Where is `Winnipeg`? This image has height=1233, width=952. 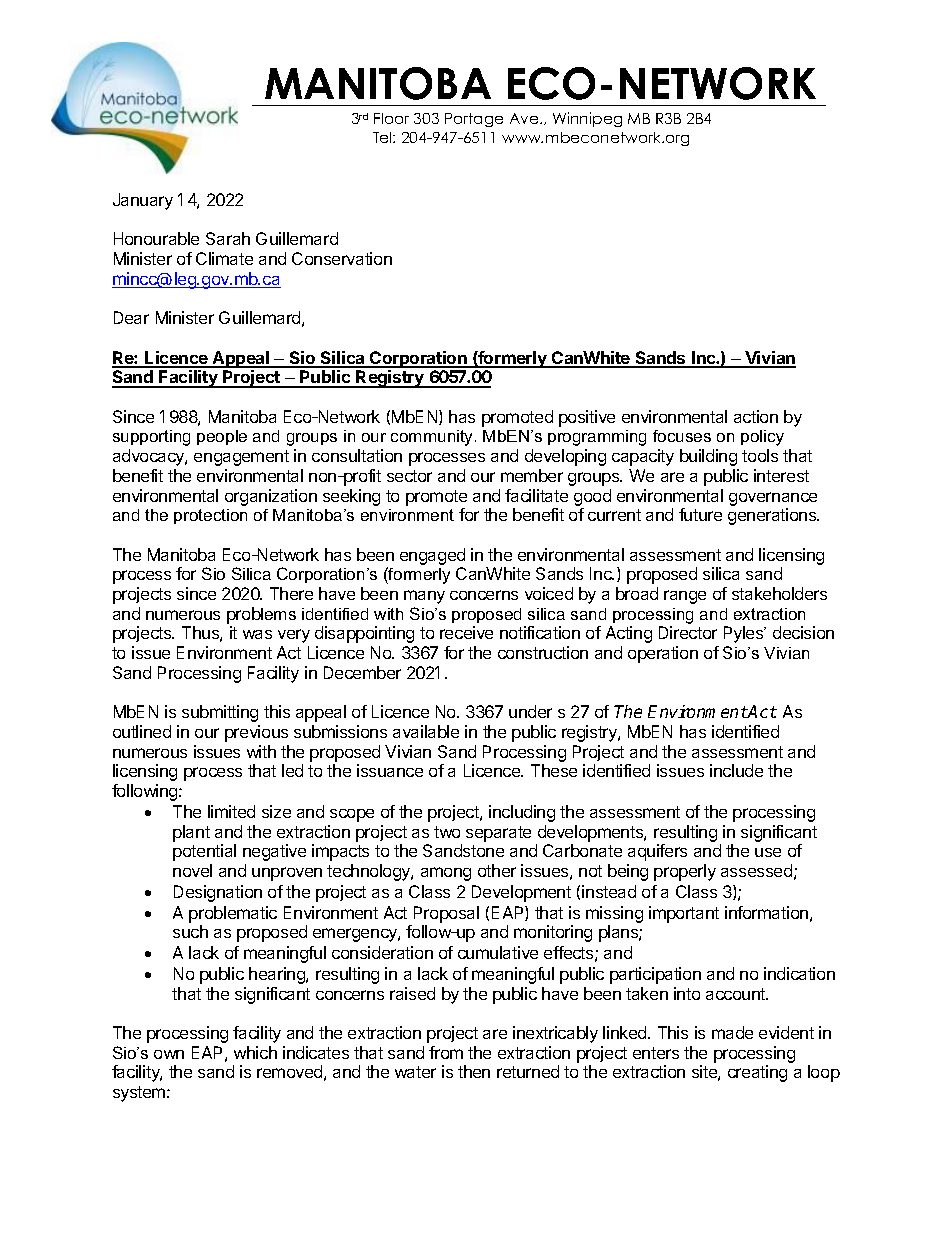 Winnipeg is located at coordinates (587, 119).
